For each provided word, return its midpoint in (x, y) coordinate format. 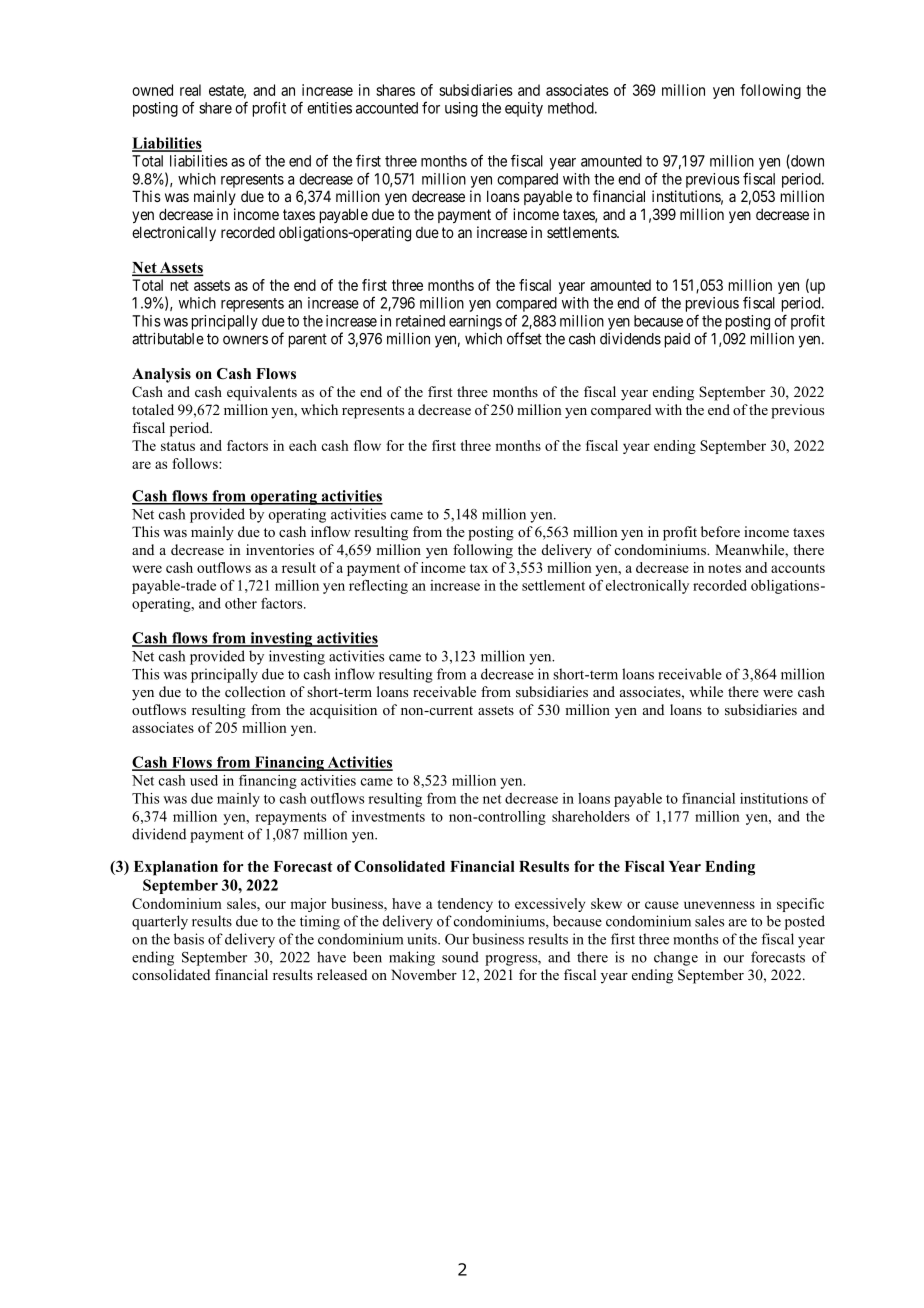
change (676, 958)
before (720, 531)
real (190, 90)
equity (524, 109)
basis (189, 939)
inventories (280, 549)
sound (460, 957)
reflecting (378, 587)
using (461, 109)
